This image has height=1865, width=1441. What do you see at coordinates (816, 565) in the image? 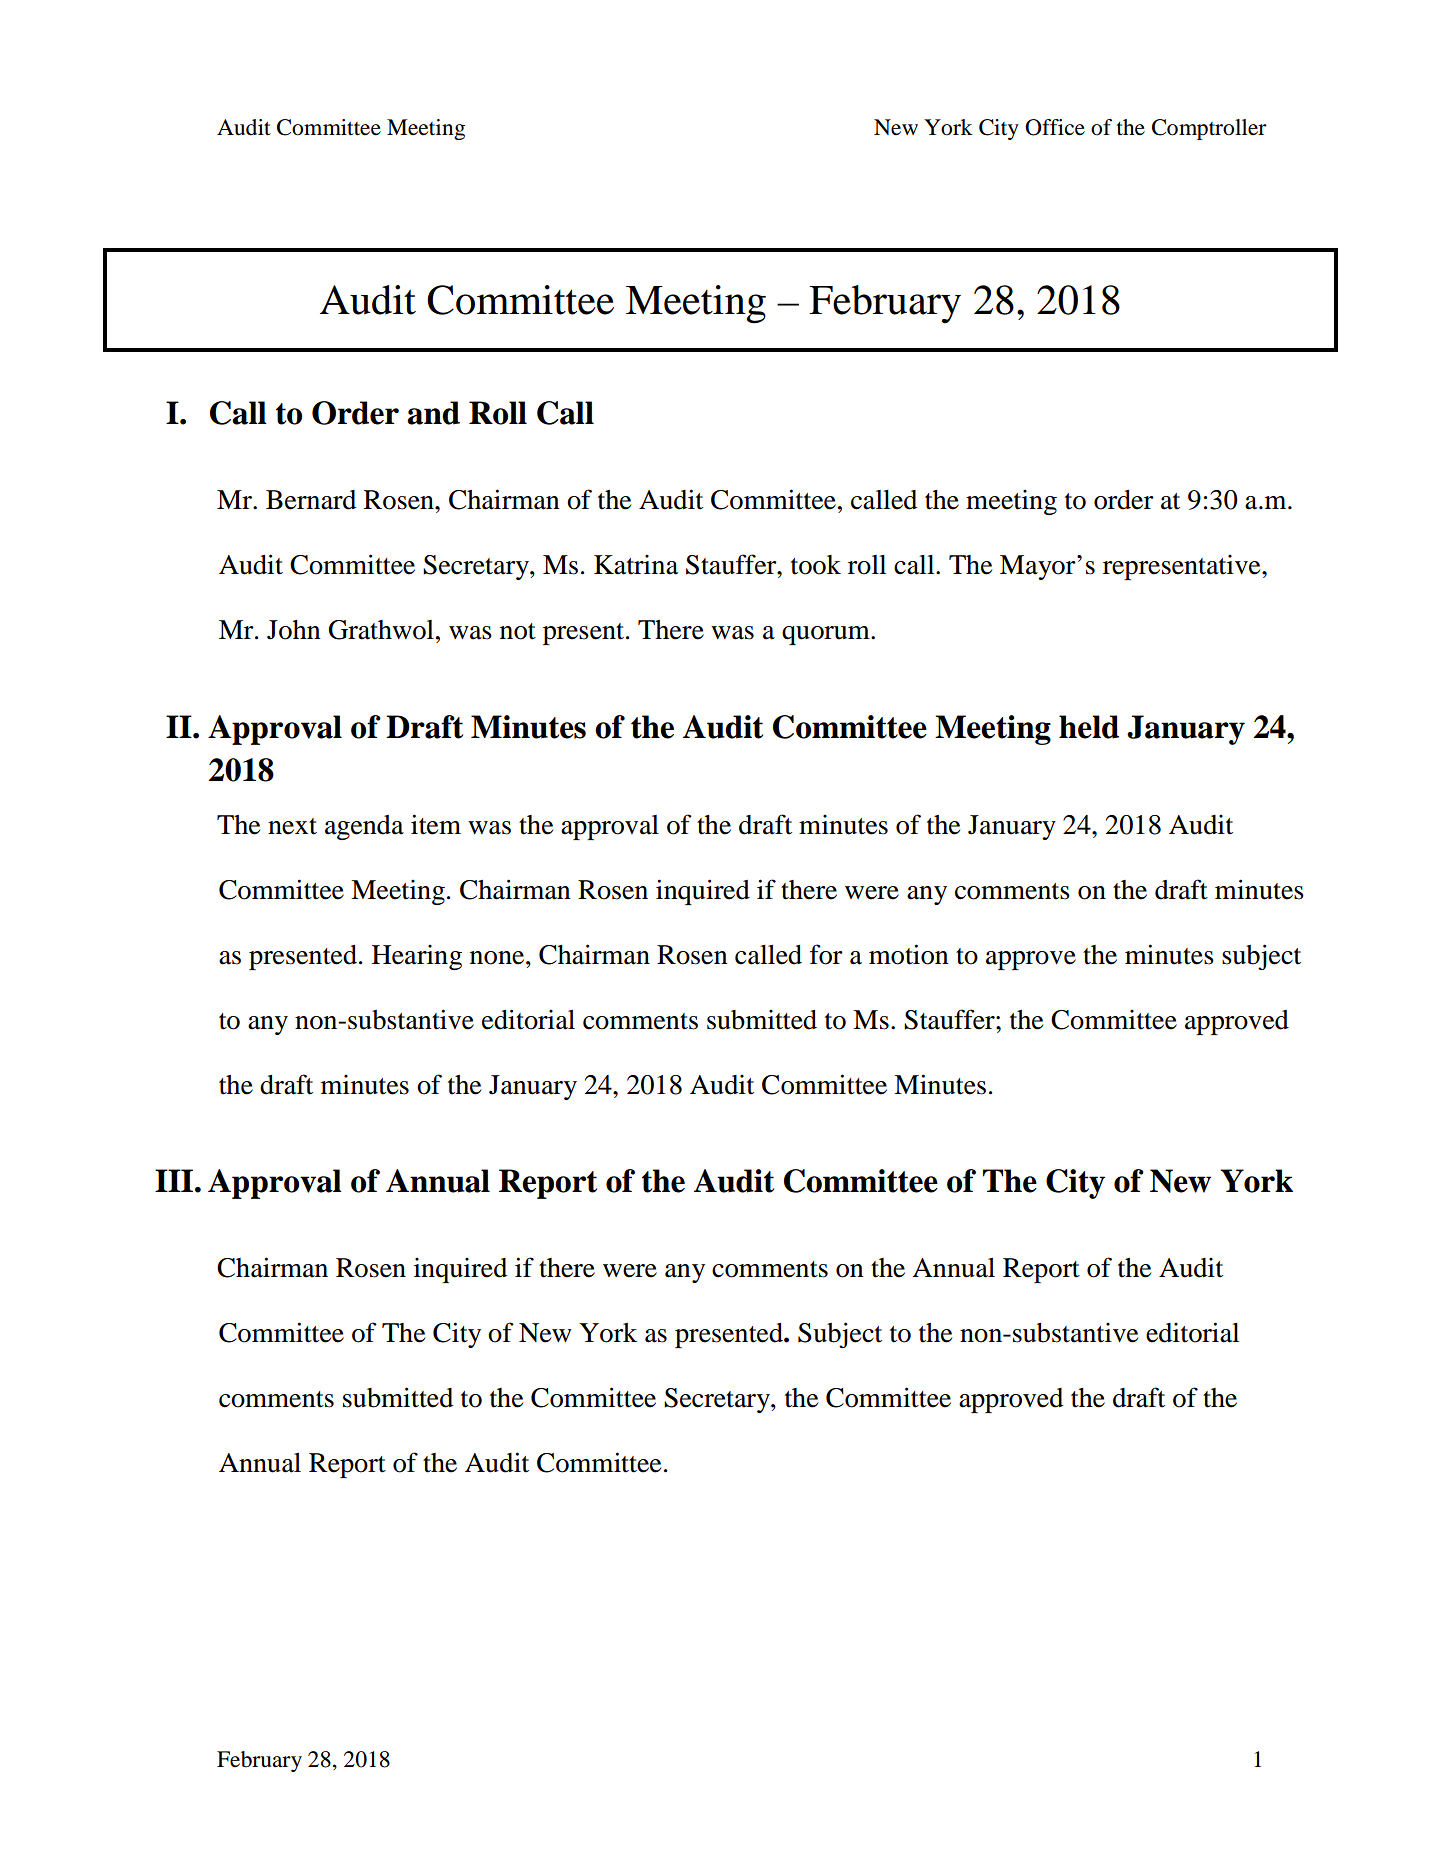
I see `took` at bounding box center [816, 565].
